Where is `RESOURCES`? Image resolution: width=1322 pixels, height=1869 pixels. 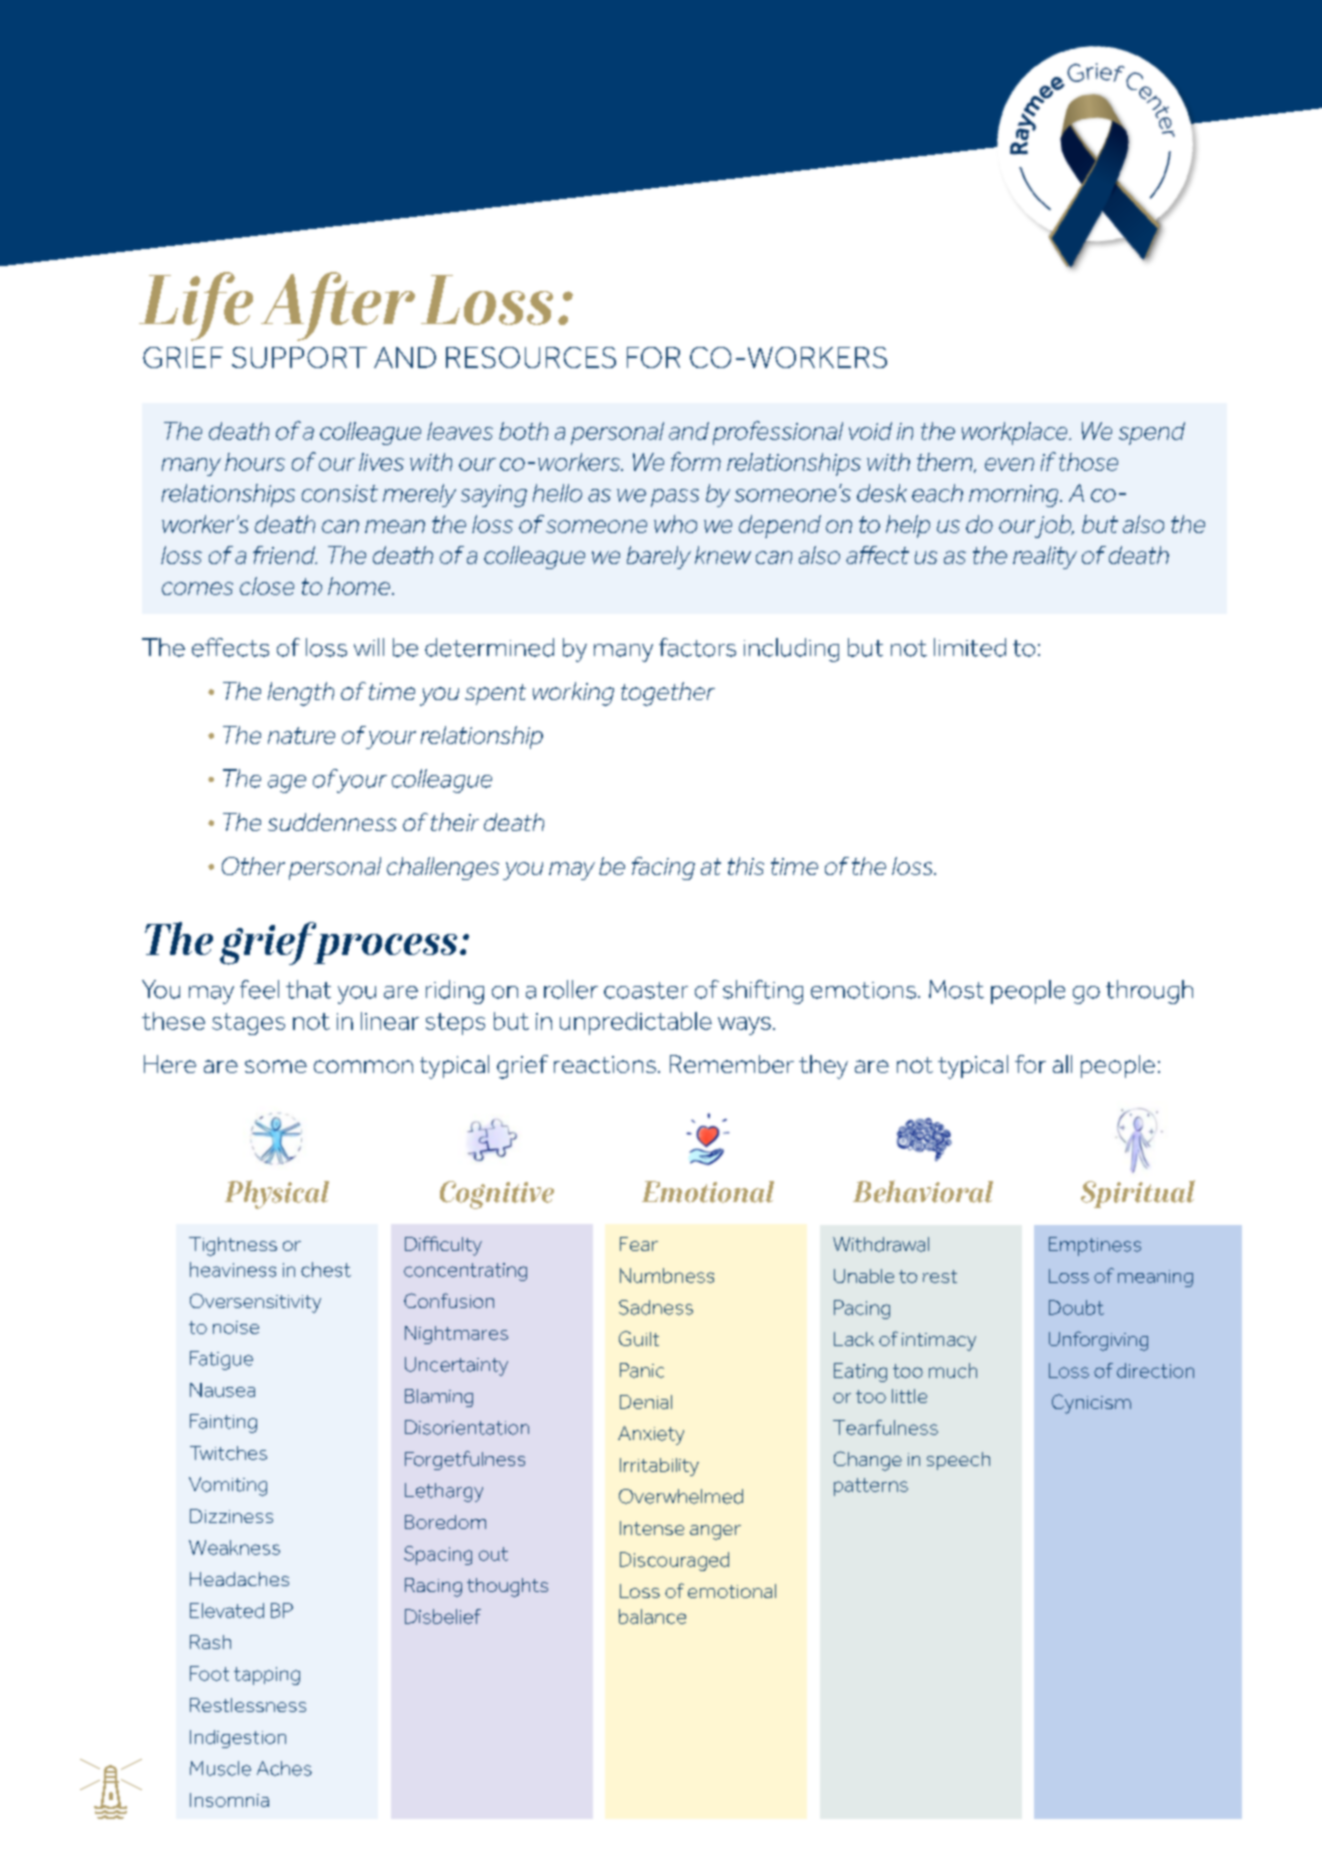
RESOURCES is located at coordinates (531, 357).
